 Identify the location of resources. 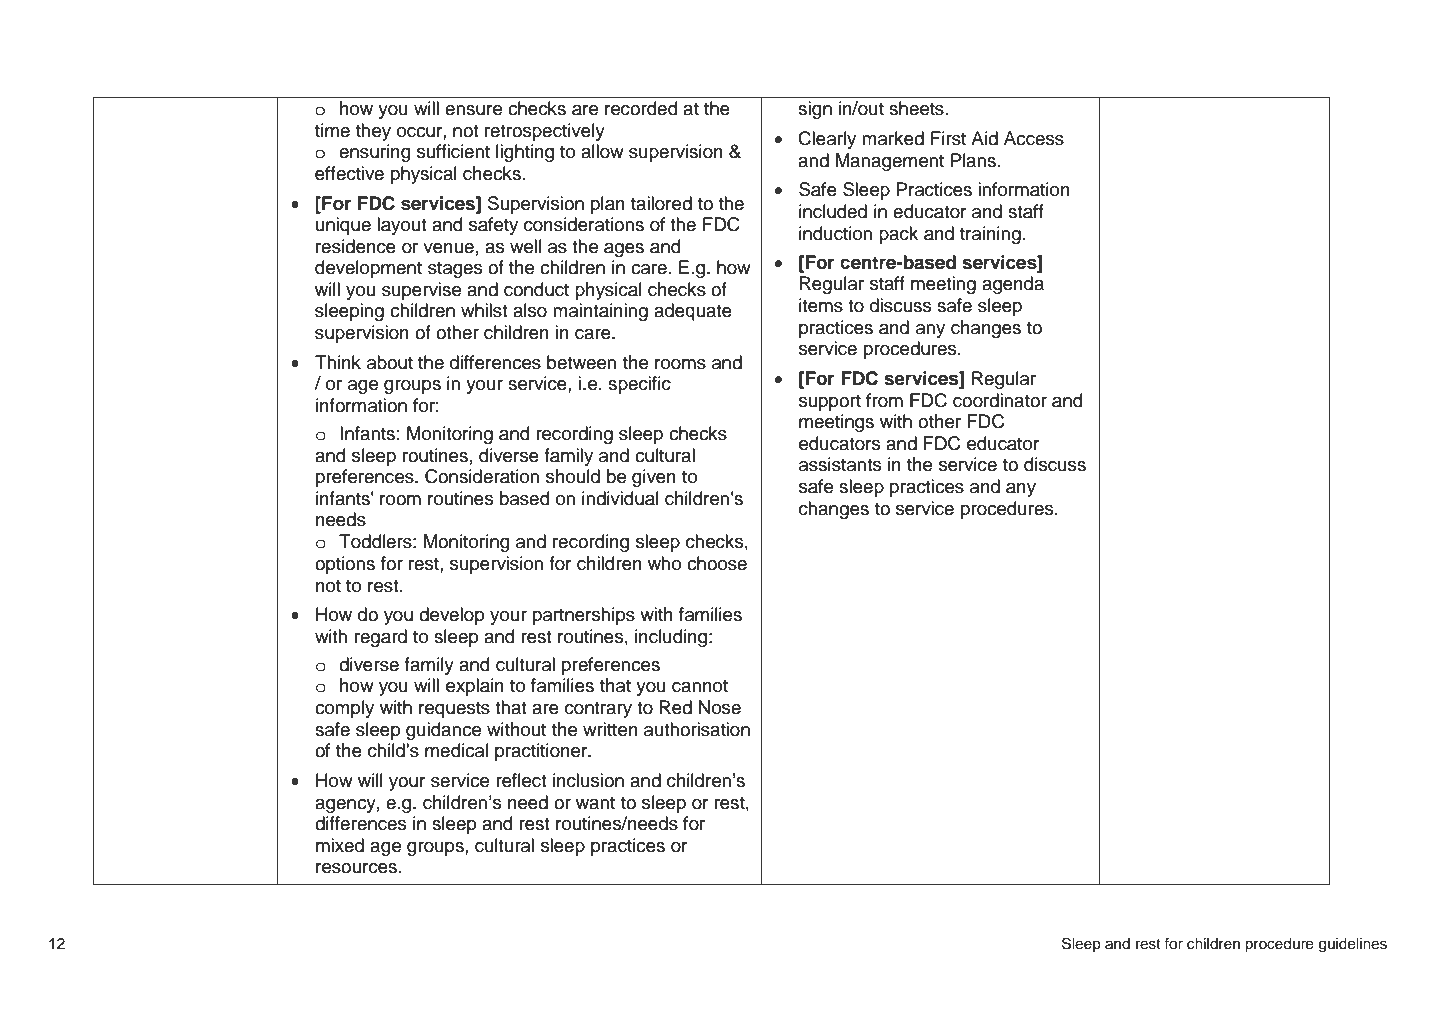
(358, 868).
